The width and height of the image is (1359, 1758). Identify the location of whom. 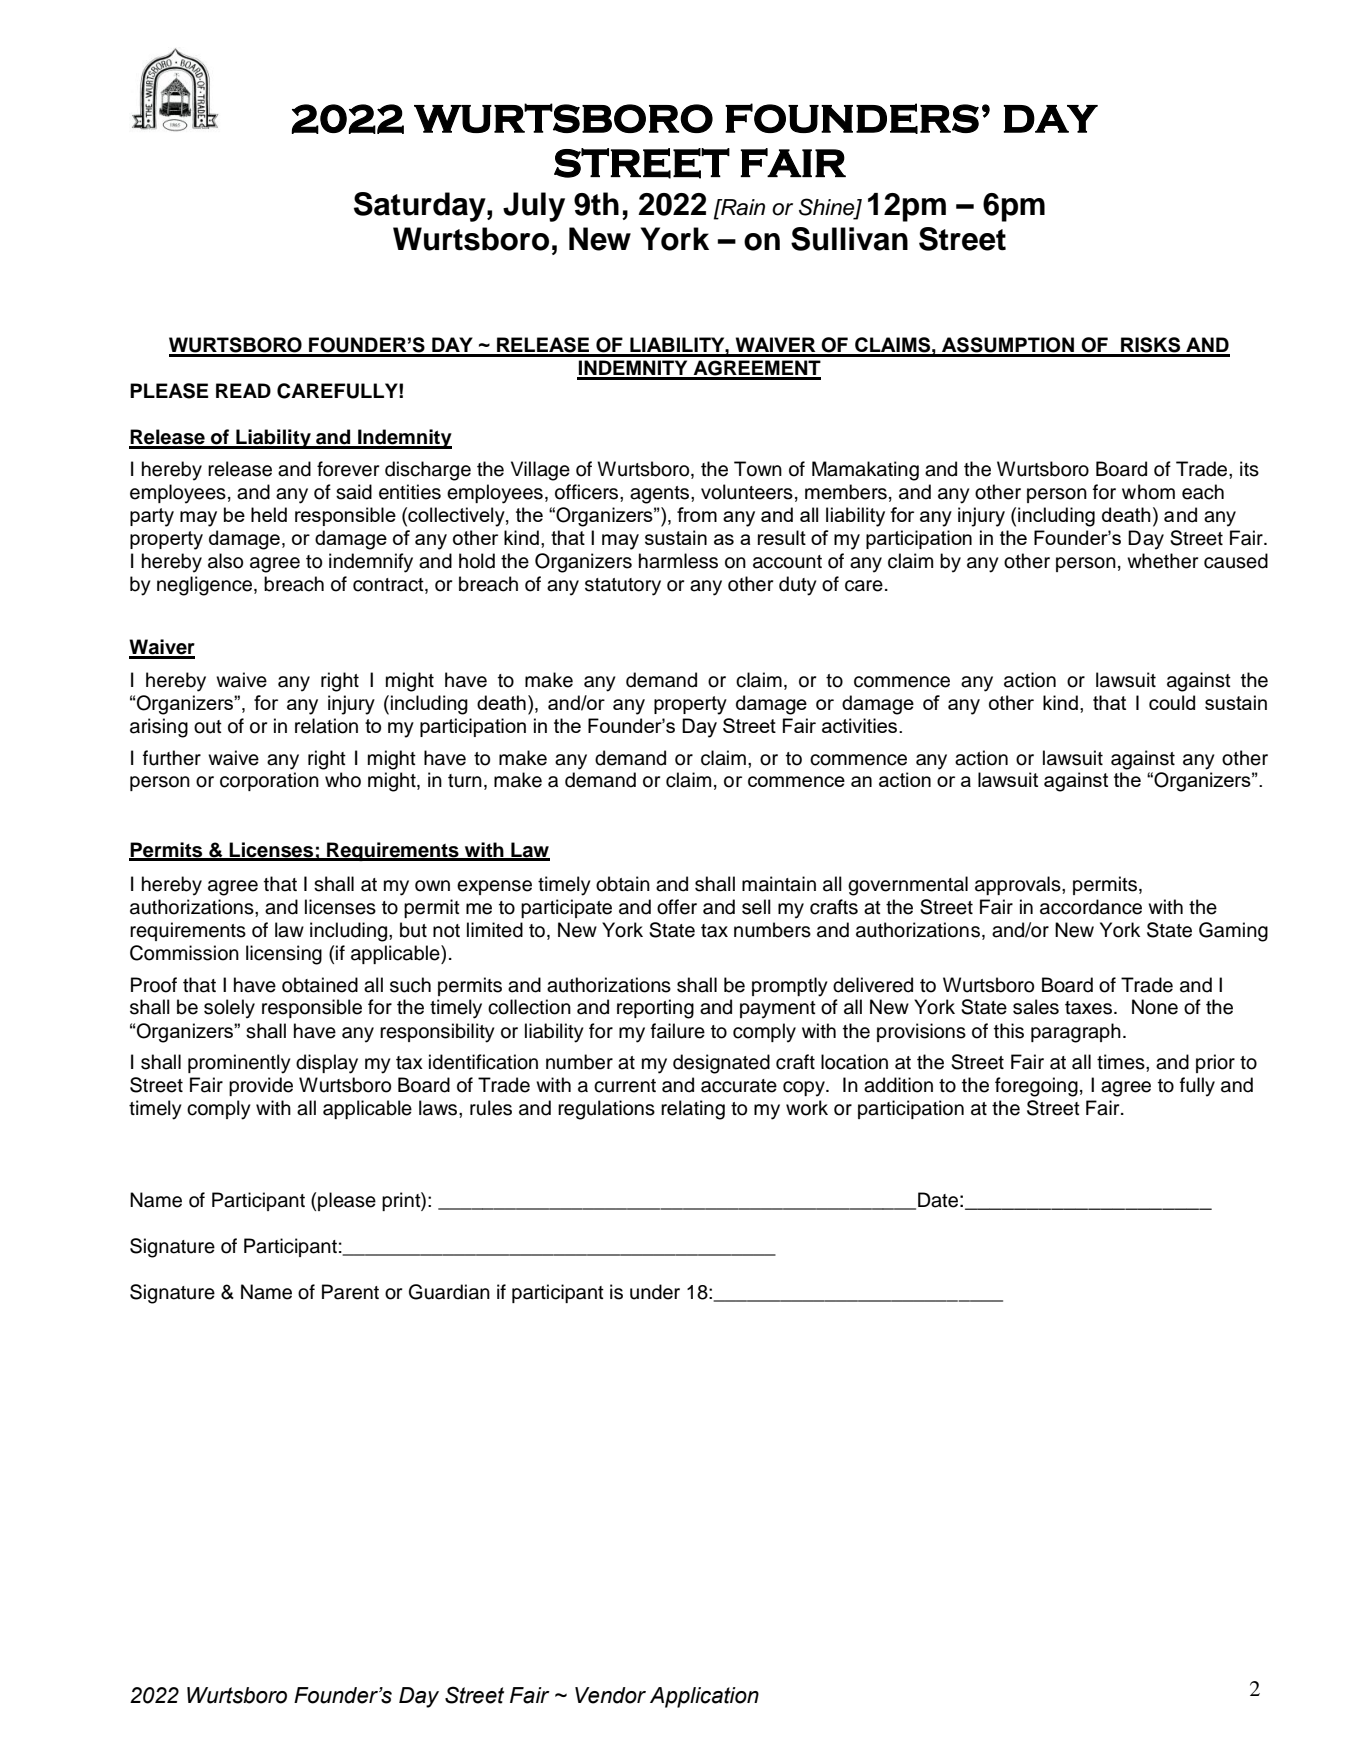
(1148, 492).
